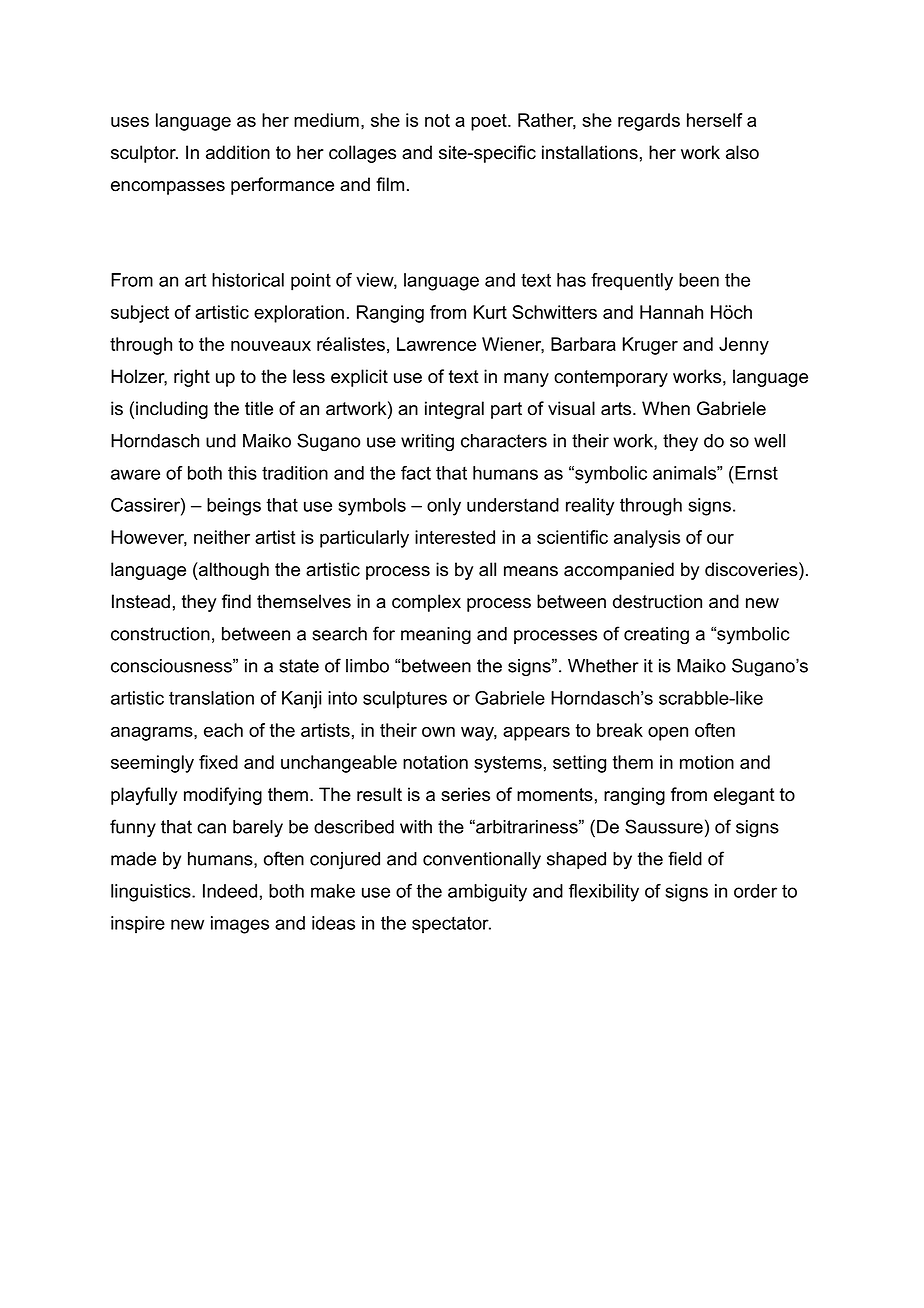  Describe the element at coordinates (666, 408) in the page. I see `When` at that location.
